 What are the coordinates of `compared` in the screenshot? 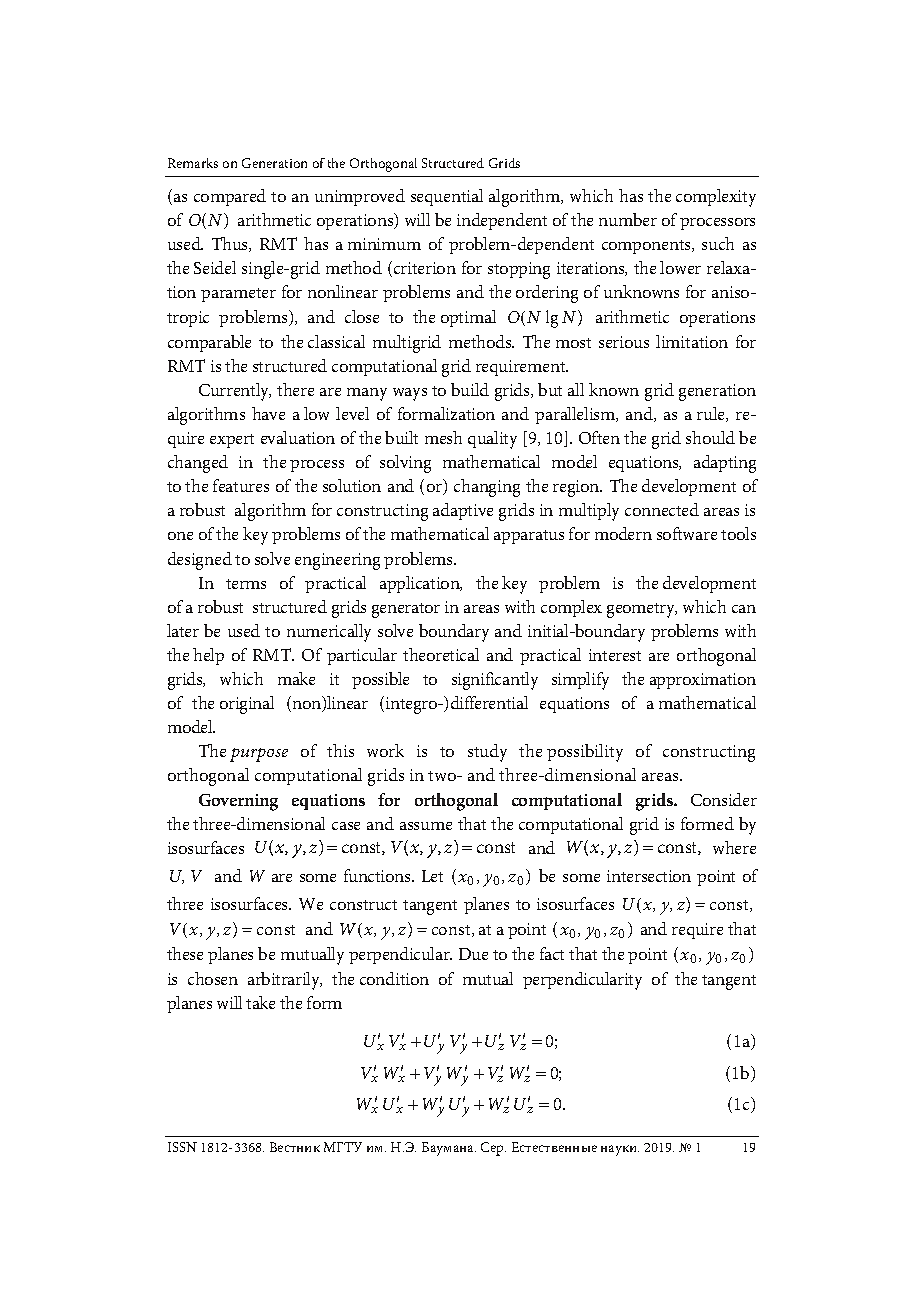 It's located at (230, 197).
